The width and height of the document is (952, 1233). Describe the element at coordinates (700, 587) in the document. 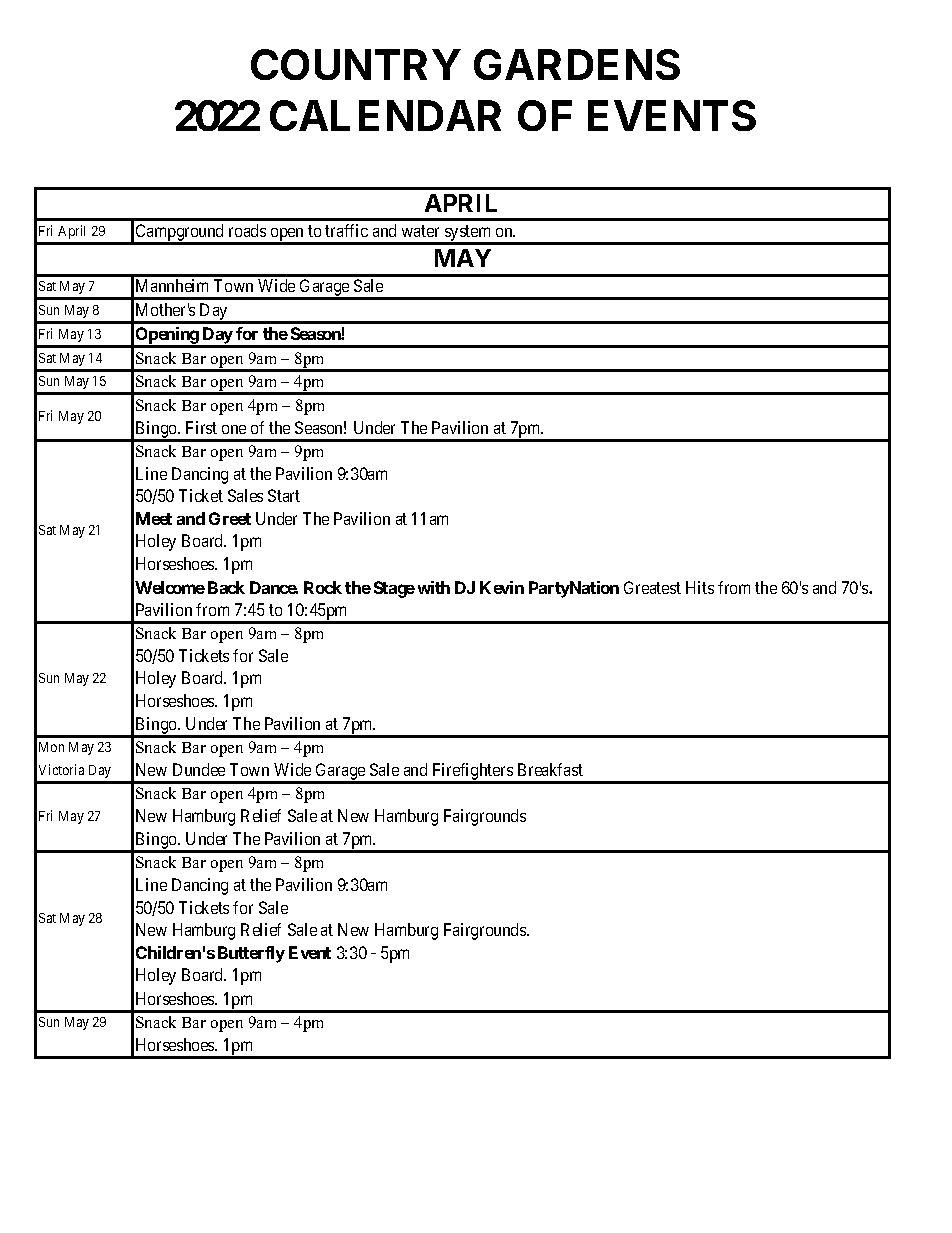

I see `Hits` at that location.
